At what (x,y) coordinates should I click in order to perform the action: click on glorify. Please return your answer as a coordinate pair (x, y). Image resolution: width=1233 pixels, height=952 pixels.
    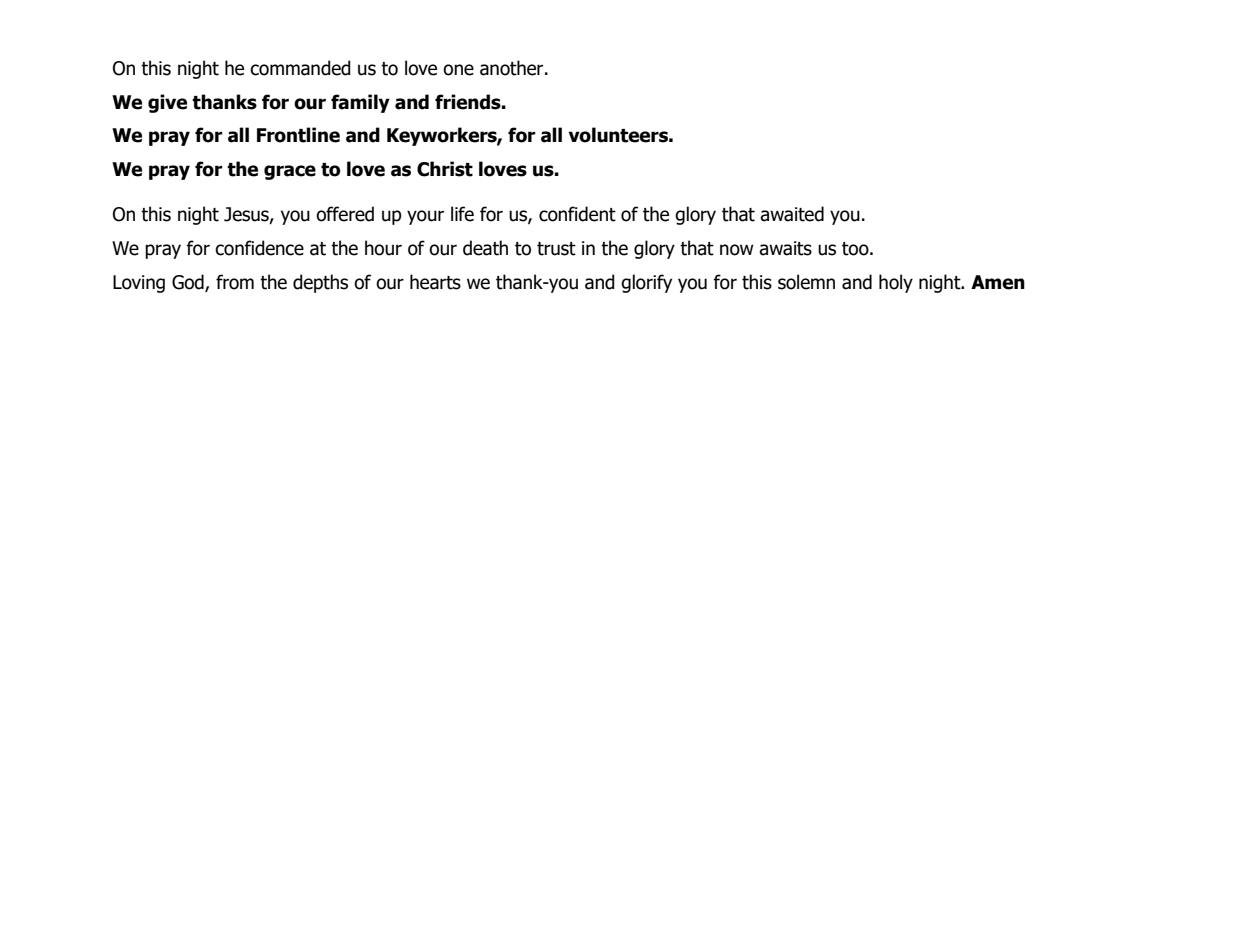
    Looking at the image, I should click on (646, 283).
